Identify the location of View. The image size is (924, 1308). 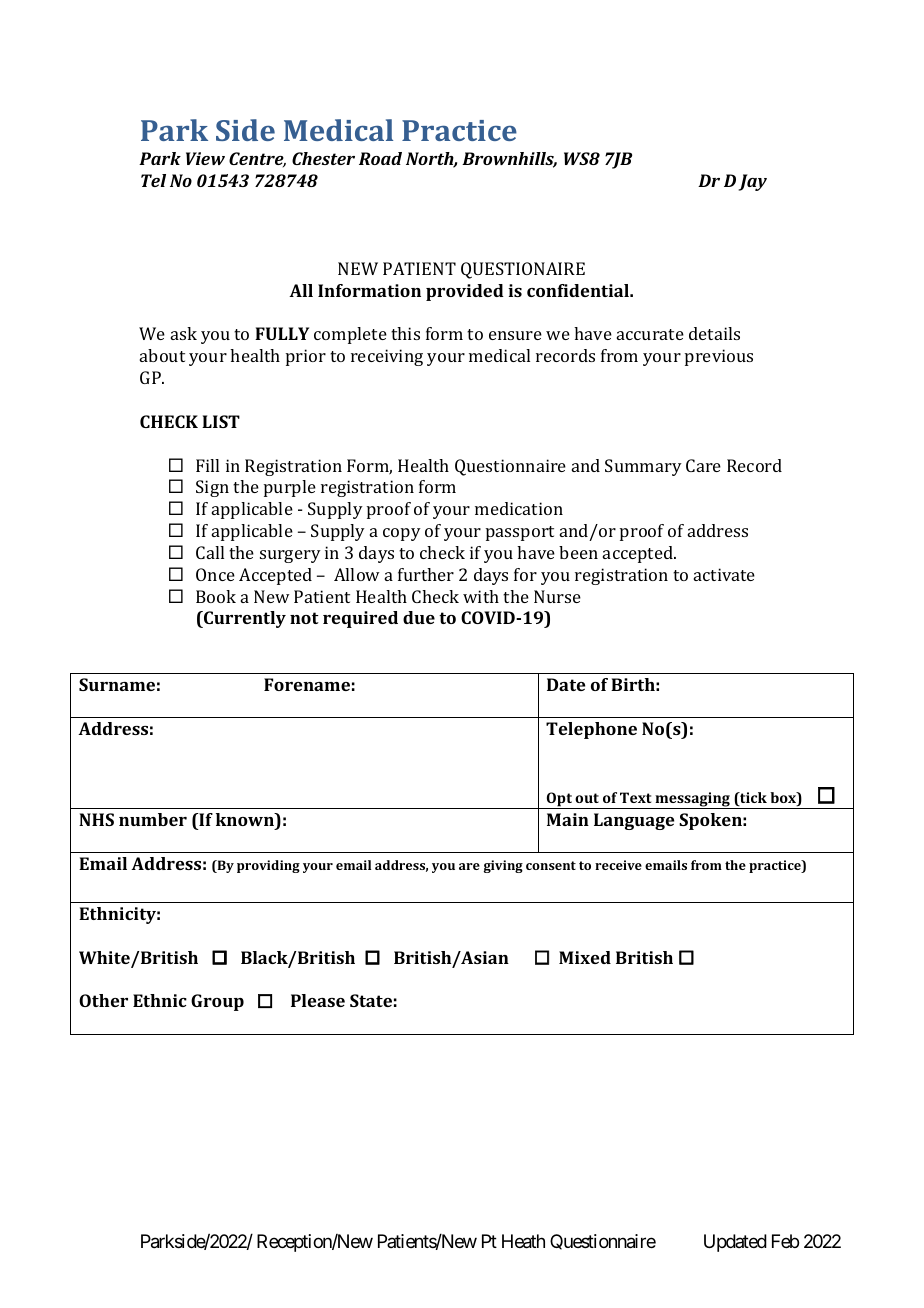
(205, 158).
